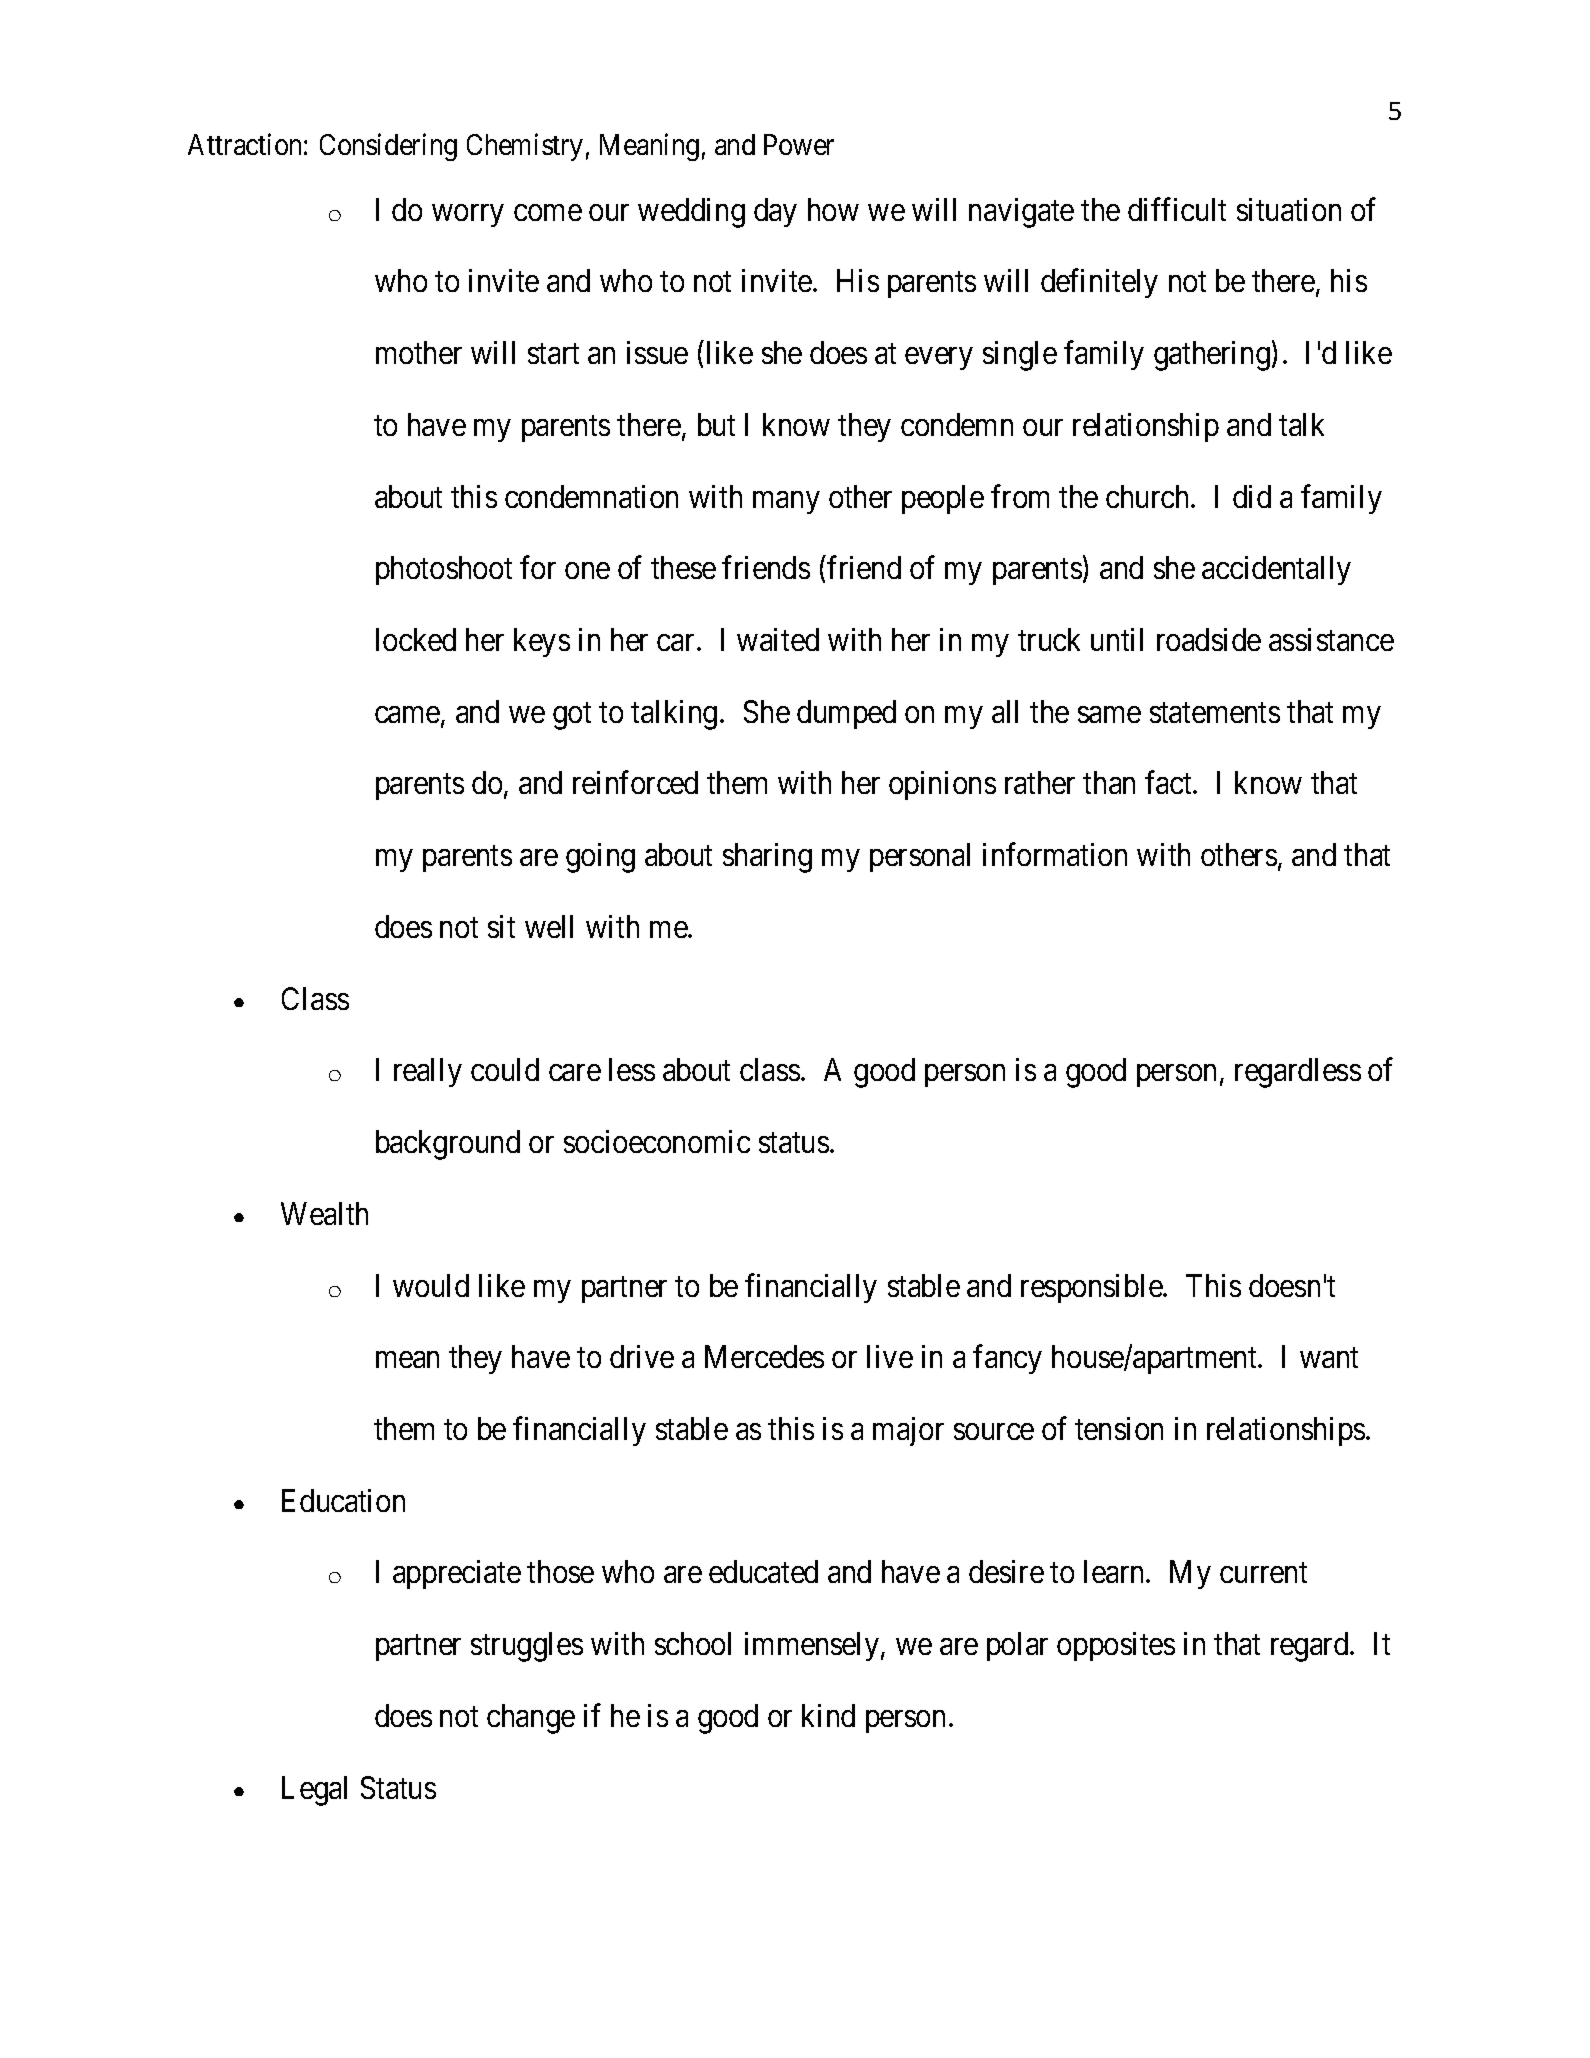  I want to click on sharing, so click(767, 858).
